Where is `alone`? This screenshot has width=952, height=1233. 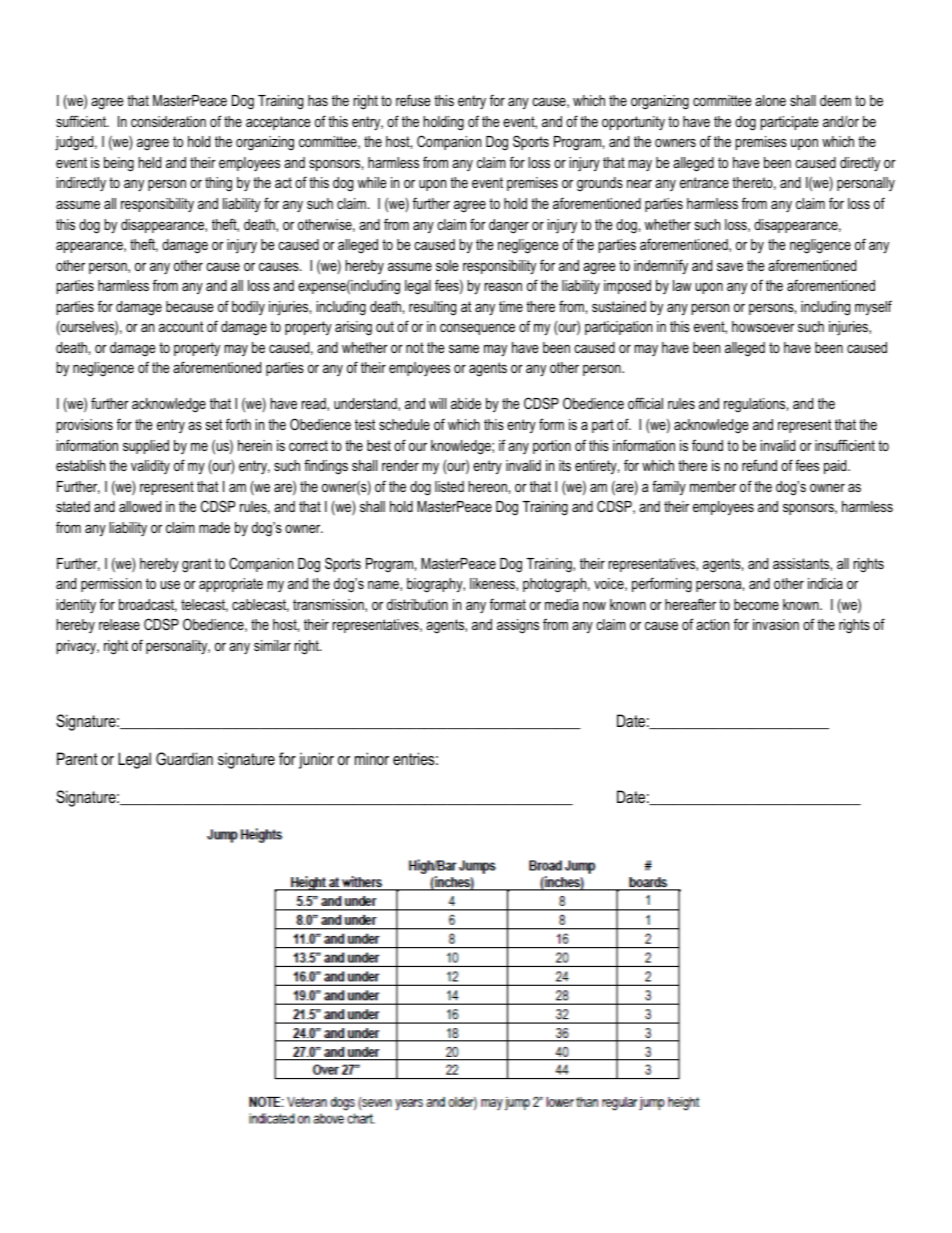
alone is located at coordinates (770, 100).
